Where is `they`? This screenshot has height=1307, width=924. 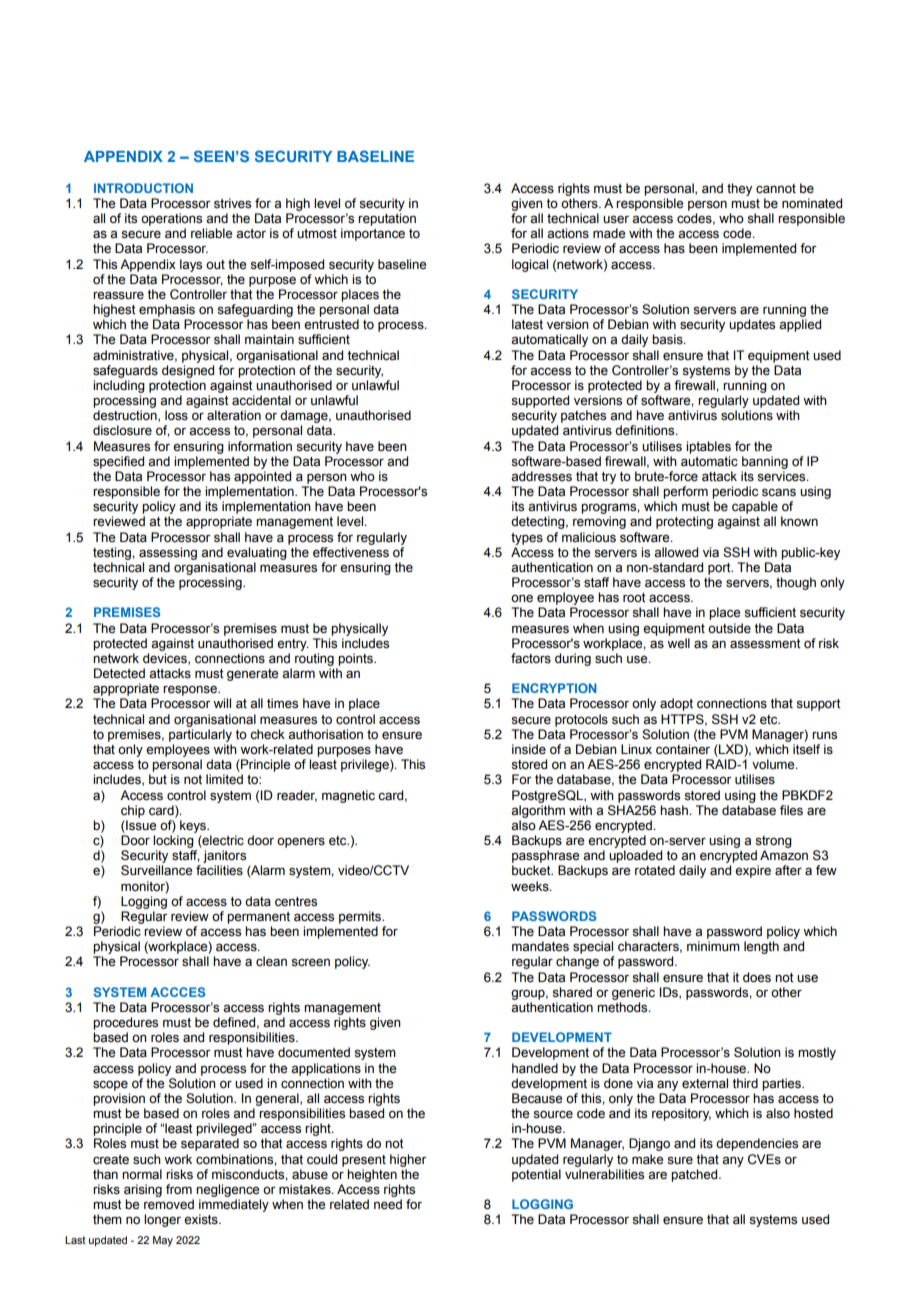
they is located at coordinates (739, 189).
